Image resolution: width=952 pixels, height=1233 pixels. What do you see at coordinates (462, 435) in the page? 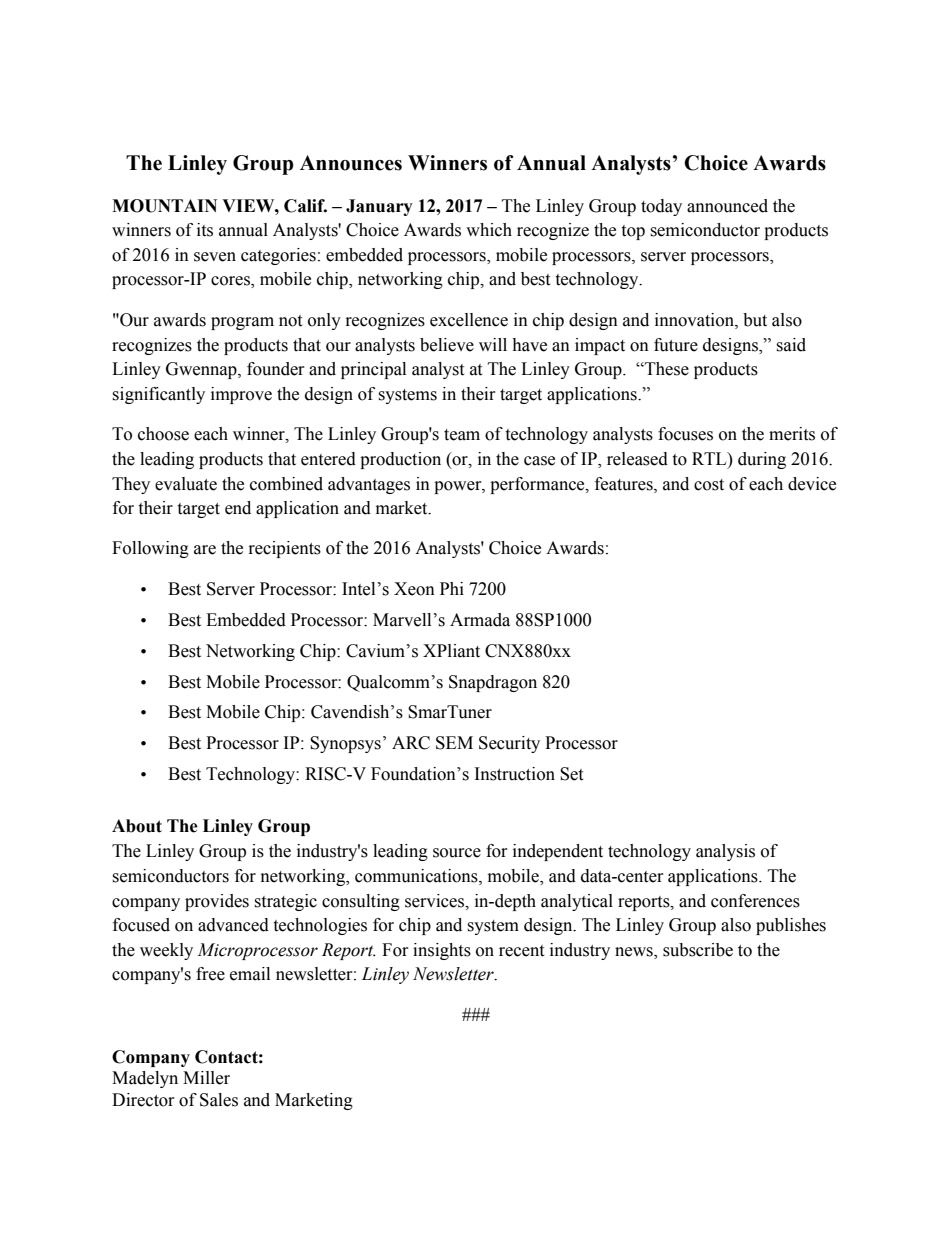
I see `team` at bounding box center [462, 435].
